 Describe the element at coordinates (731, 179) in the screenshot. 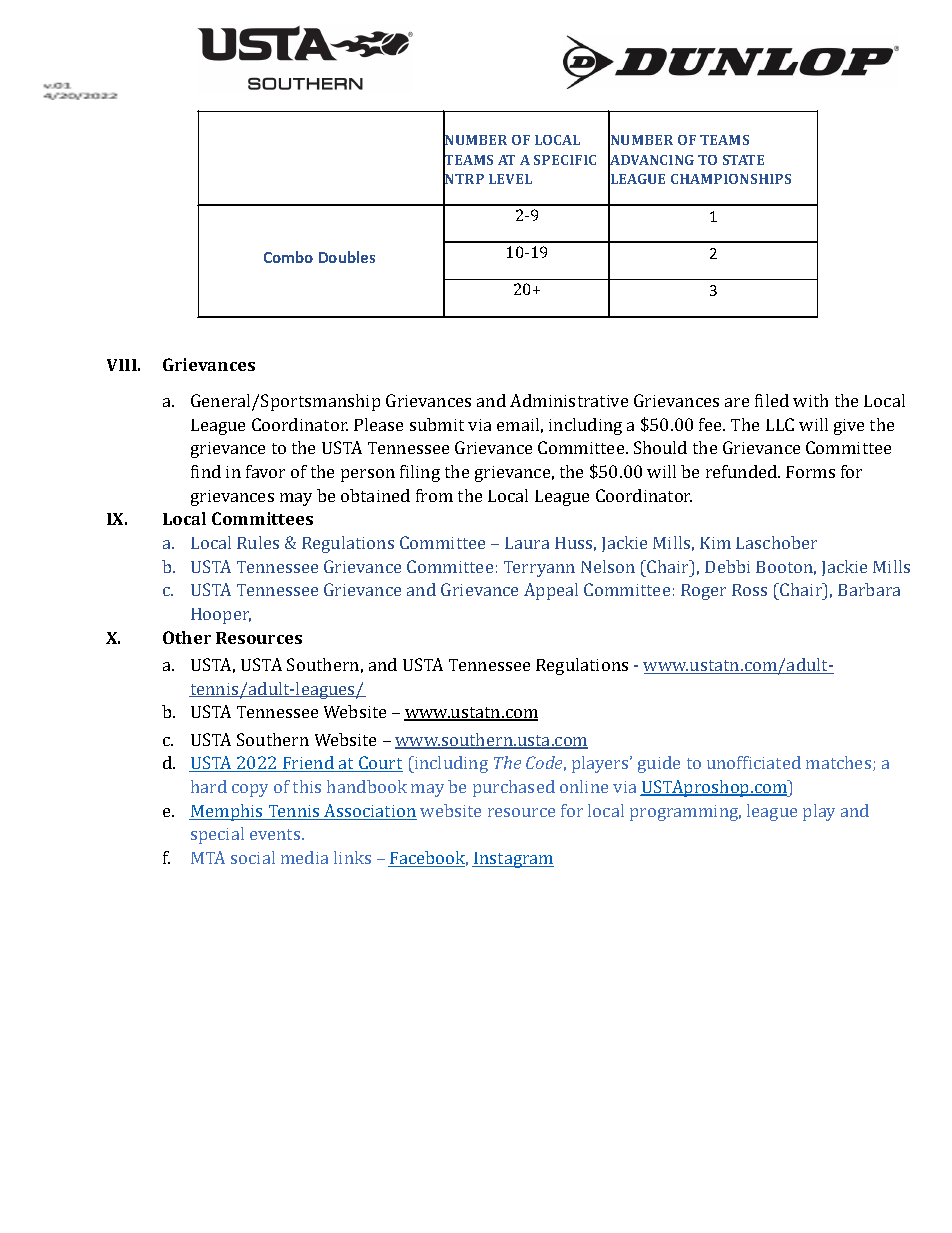

I see `CHAMPIONSHIPS` at that location.
